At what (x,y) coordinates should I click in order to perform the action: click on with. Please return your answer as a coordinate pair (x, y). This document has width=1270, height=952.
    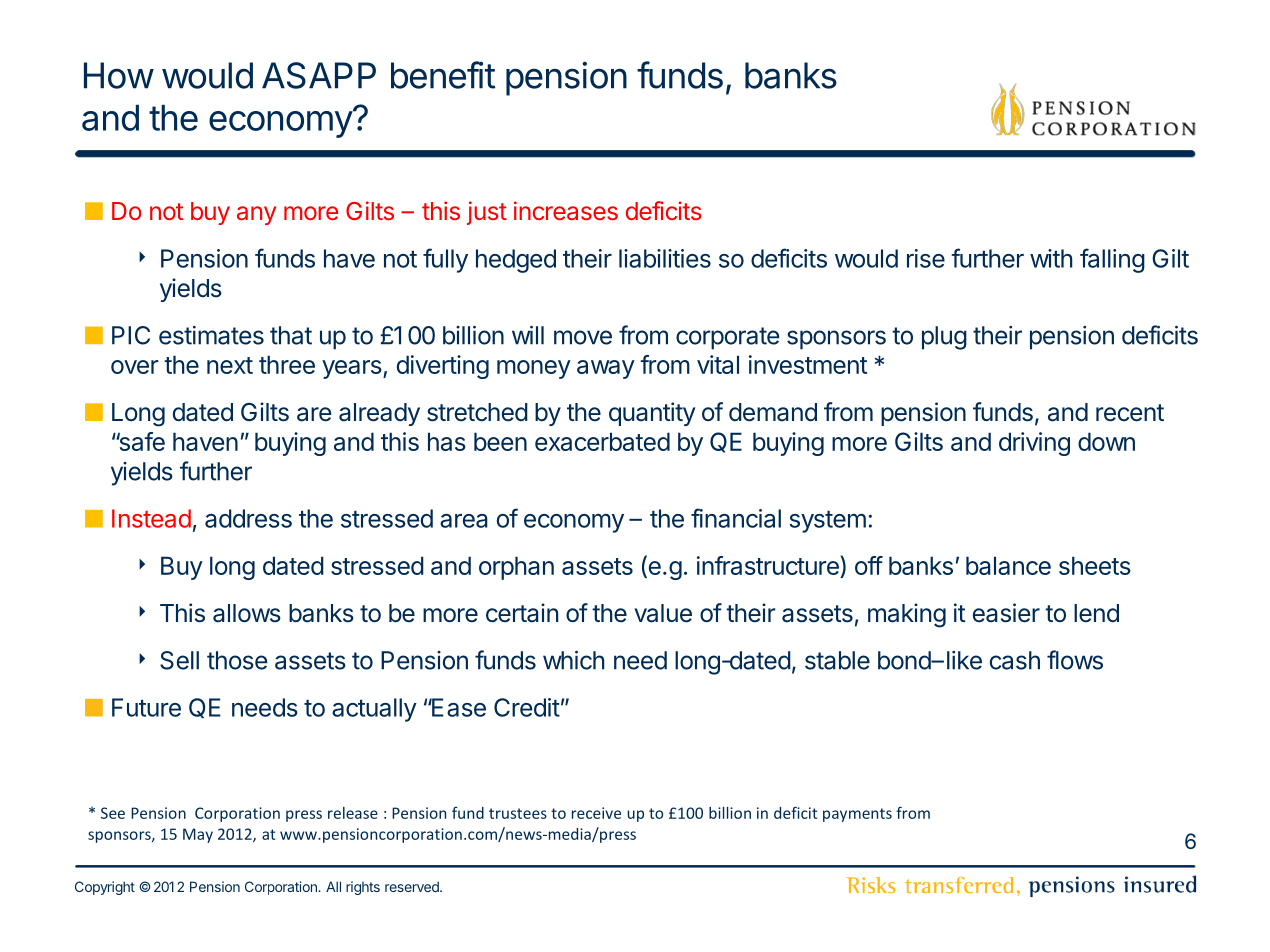
    Looking at the image, I should click on (1051, 258).
